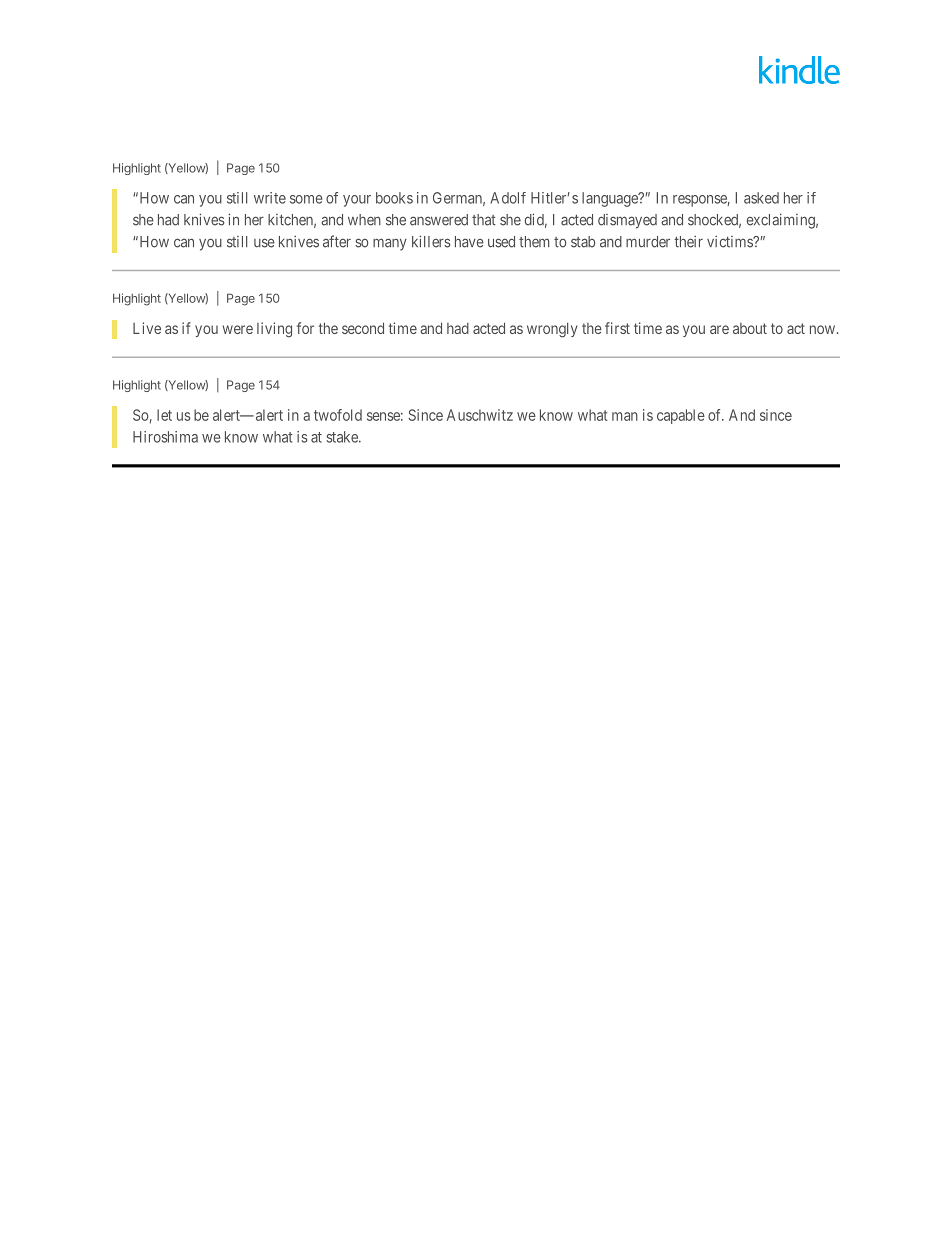 Image resolution: width=952 pixels, height=1233 pixels. I want to click on Adolf, so click(508, 198).
